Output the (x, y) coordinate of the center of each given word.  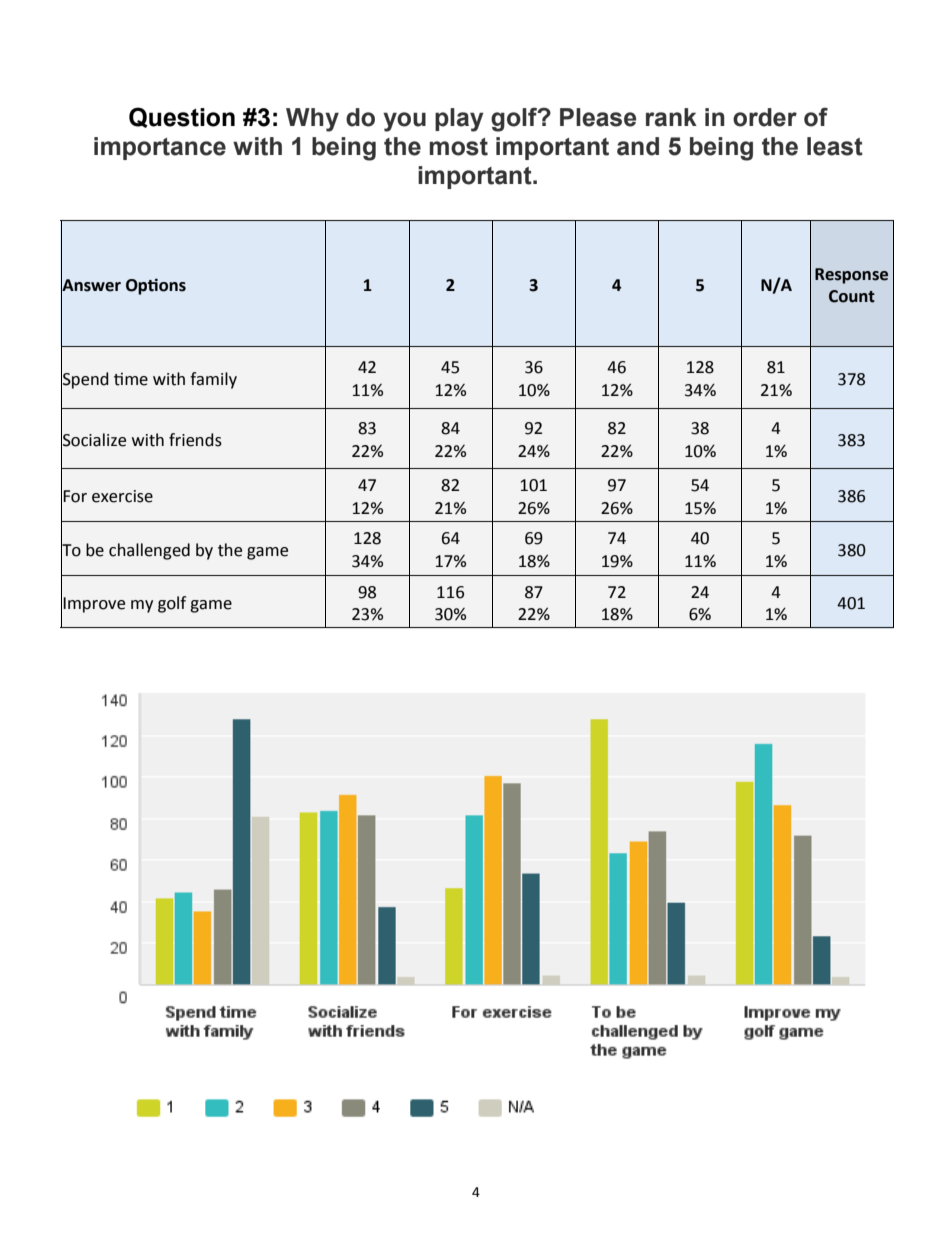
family (213, 380)
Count (852, 296)
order (765, 117)
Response (851, 276)
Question (182, 117)
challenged (149, 551)
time (131, 379)
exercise (122, 496)
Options (156, 286)
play (459, 120)
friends (195, 440)
